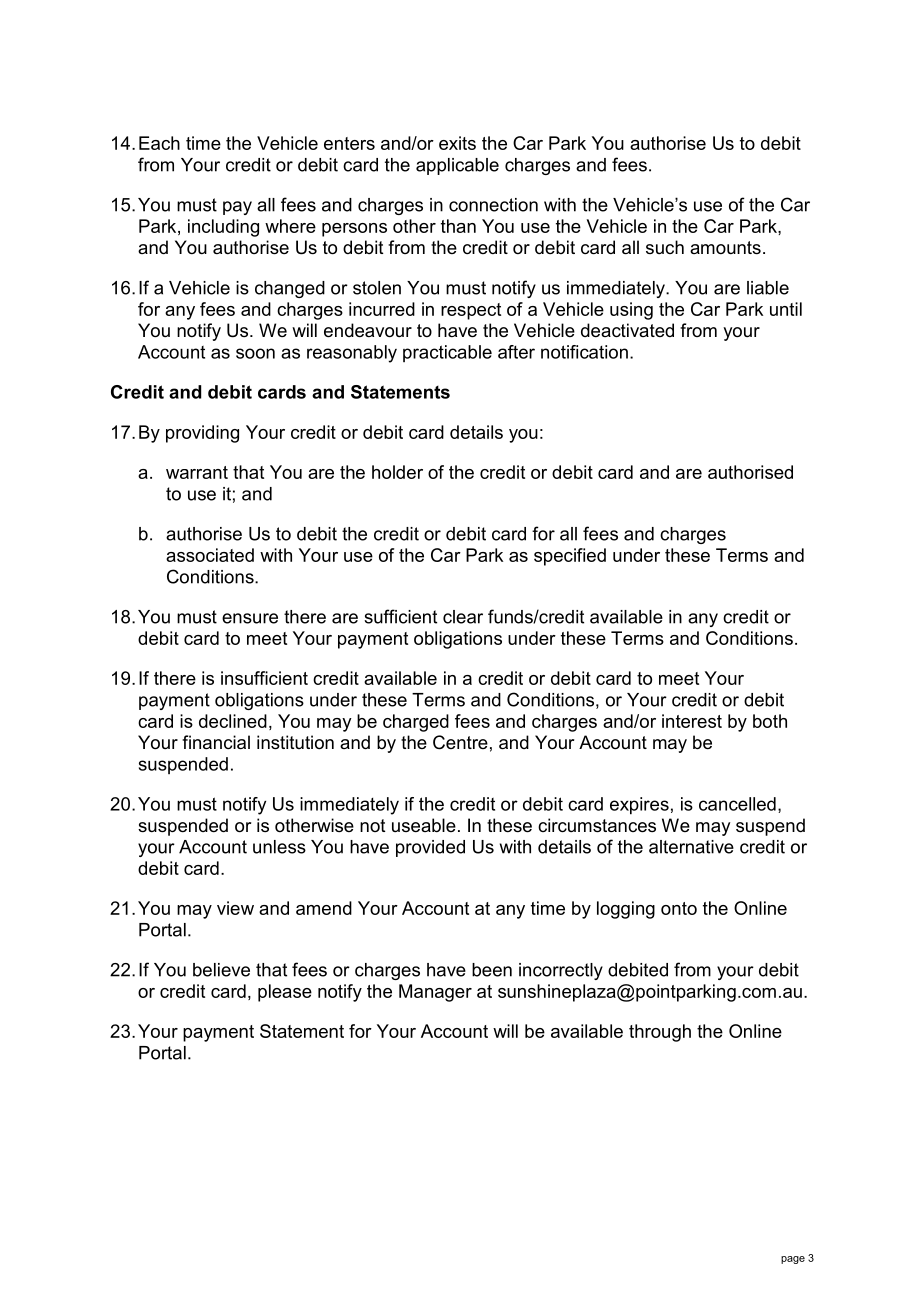 The height and width of the screenshot is (1308, 924). I want to click on where, so click(290, 226).
